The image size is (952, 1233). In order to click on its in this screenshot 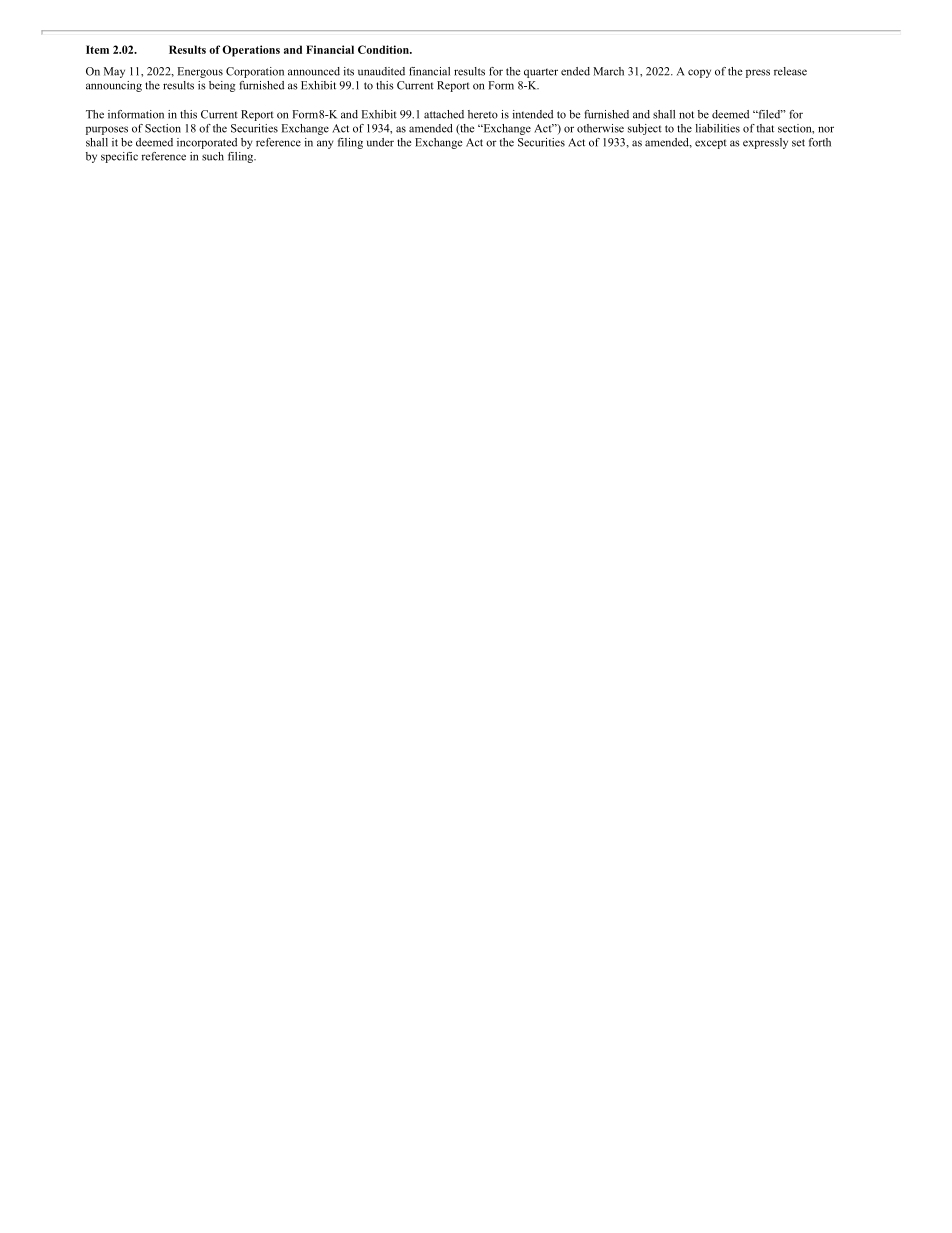, I will do `click(349, 71)`.
